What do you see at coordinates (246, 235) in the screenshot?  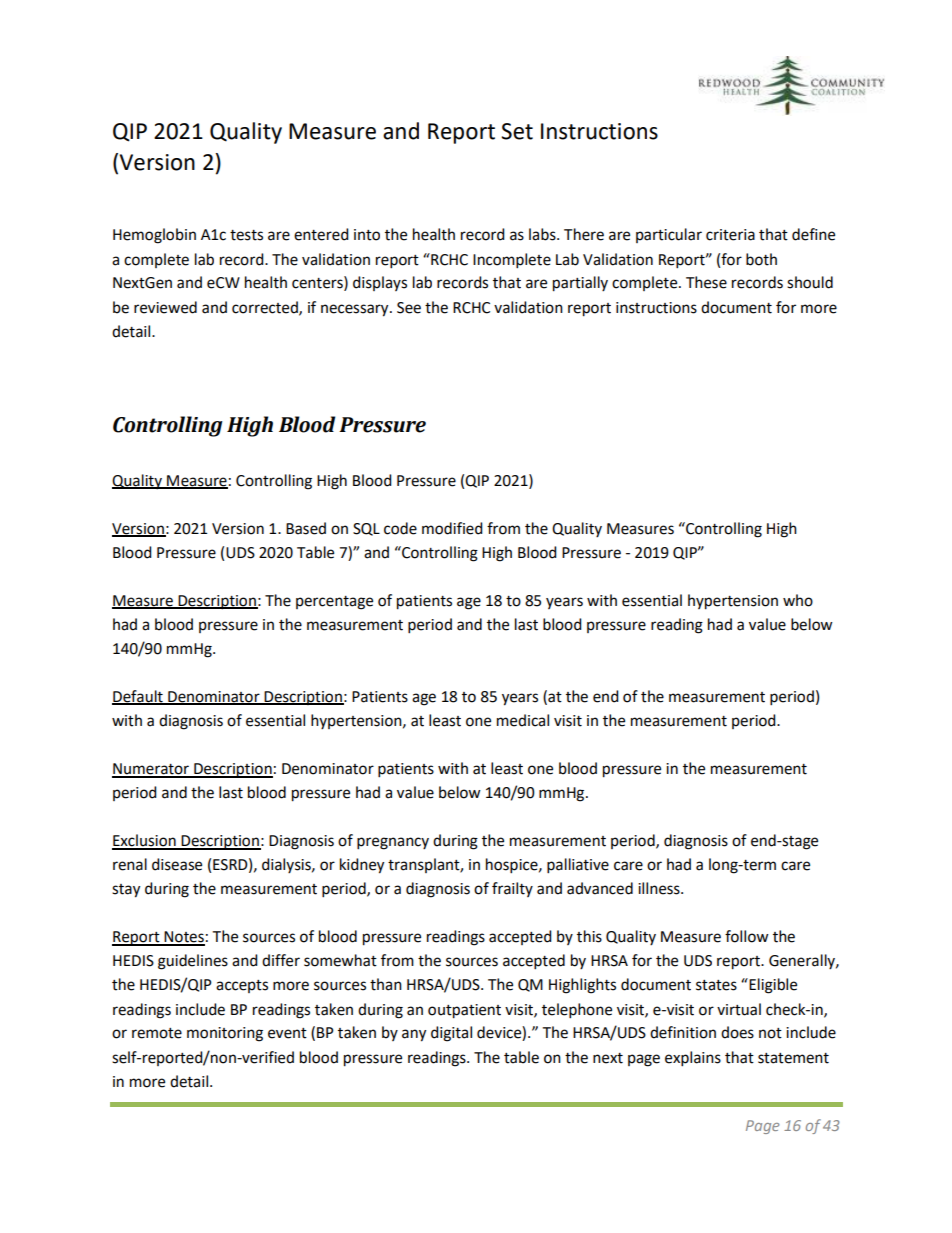 I see `tests` at bounding box center [246, 235].
